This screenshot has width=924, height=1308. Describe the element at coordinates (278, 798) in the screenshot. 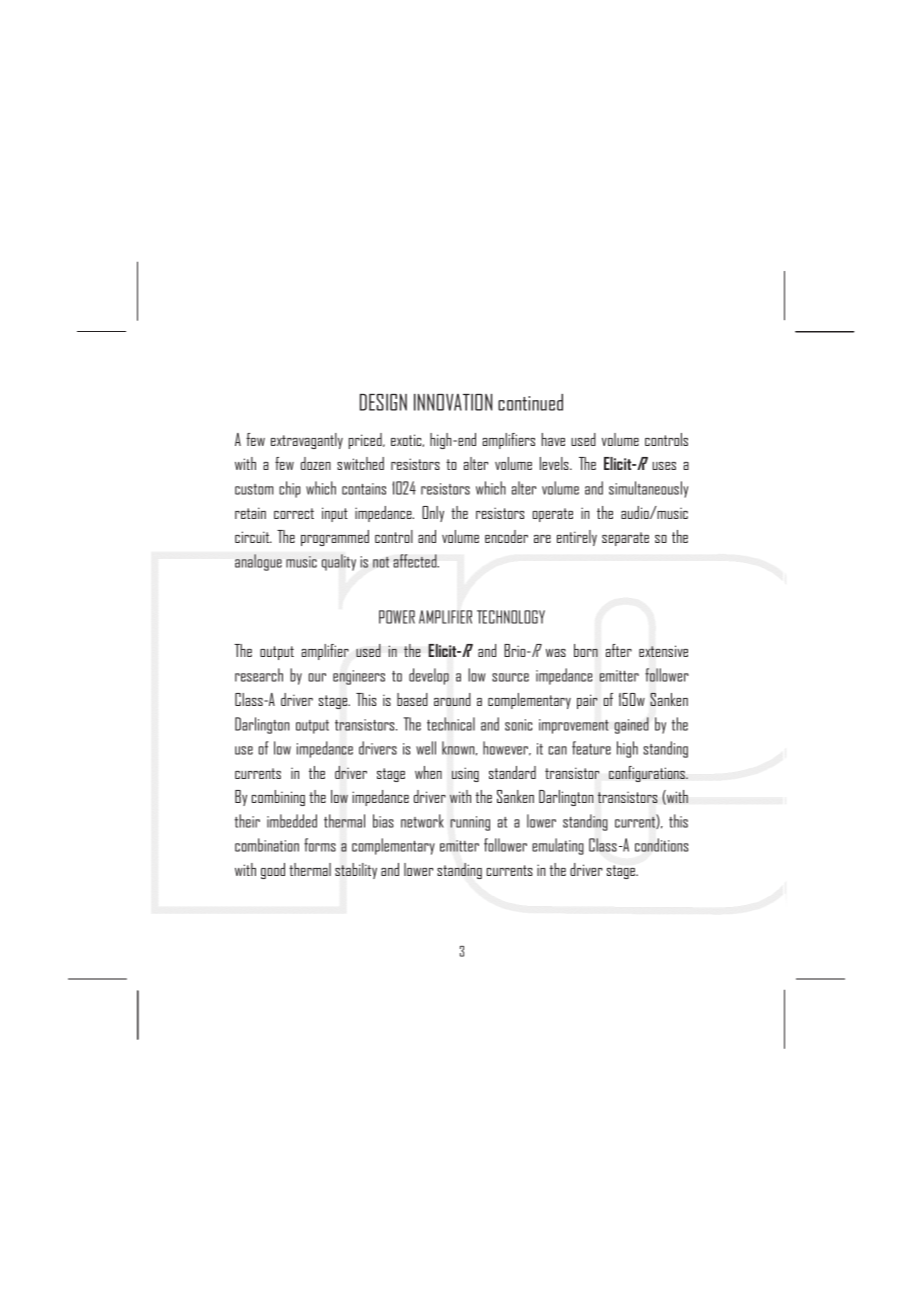

I see `combining` at that location.
